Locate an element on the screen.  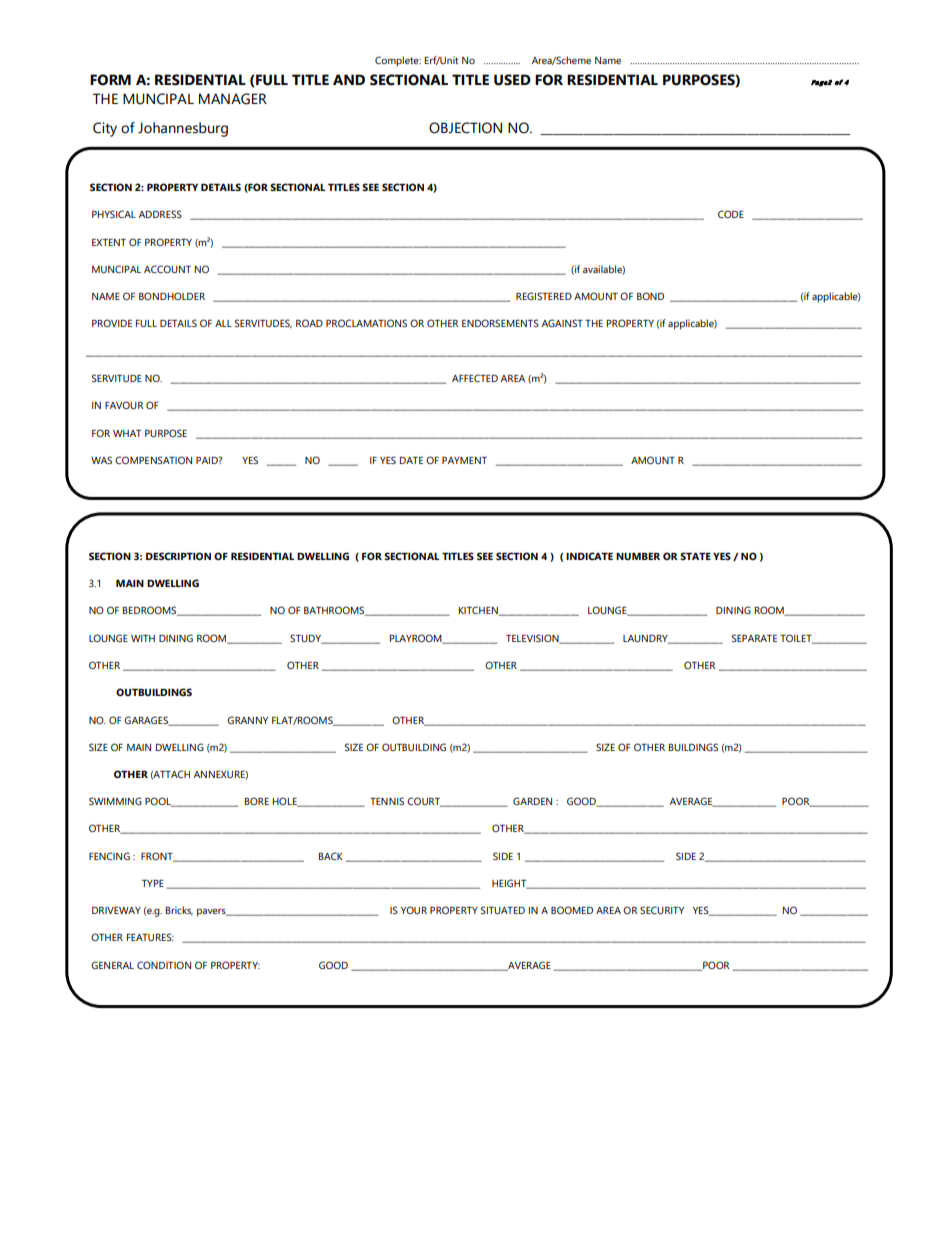
Complete is located at coordinates (398, 61).
